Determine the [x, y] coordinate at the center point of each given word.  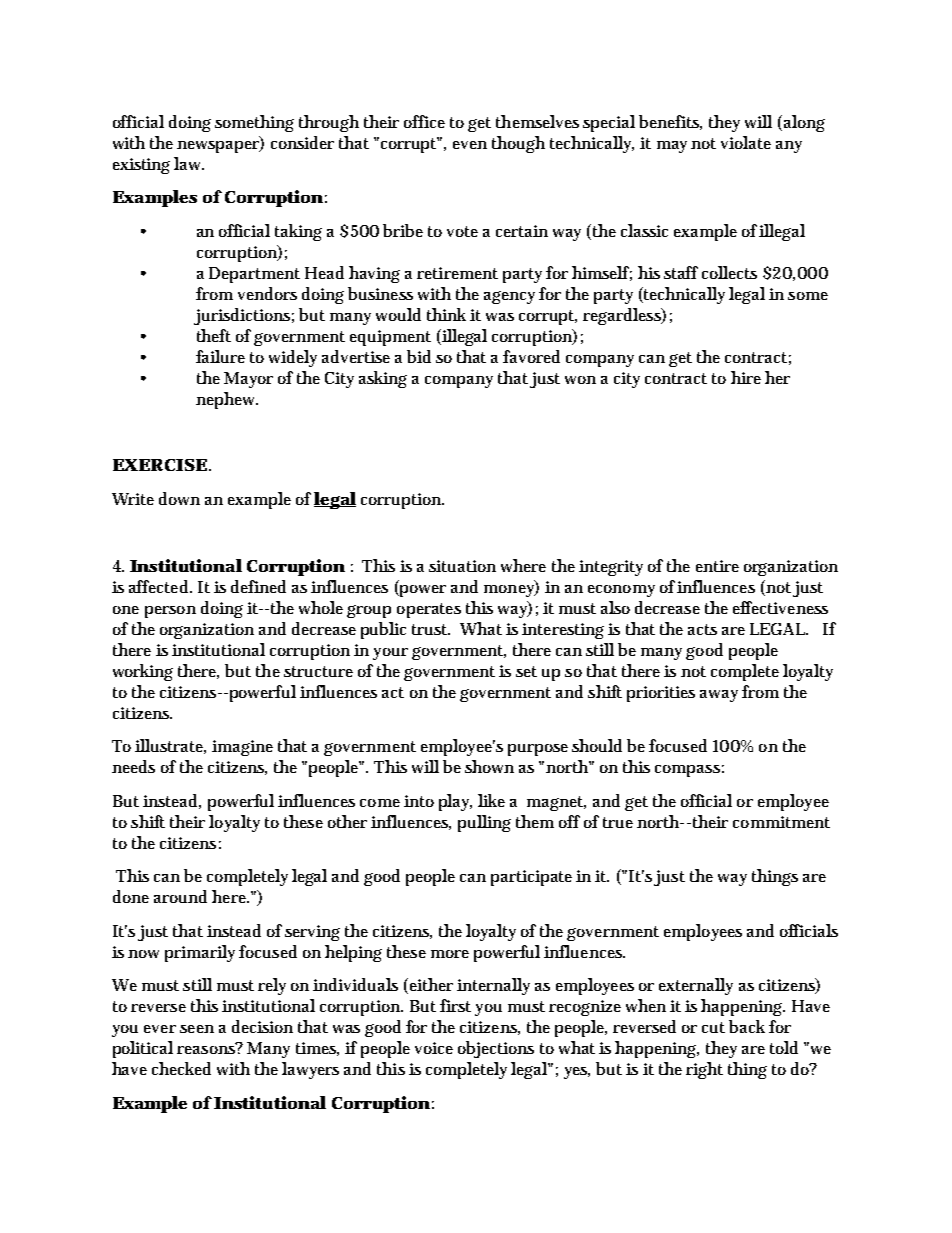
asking [383, 379]
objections [496, 1049]
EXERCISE [160, 465]
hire [746, 377]
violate [746, 142]
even [470, 145]
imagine [242, 748]
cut [713, 1027]
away [719, 696]
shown [489, 766]
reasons [207, 1048]
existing [144, 165]
